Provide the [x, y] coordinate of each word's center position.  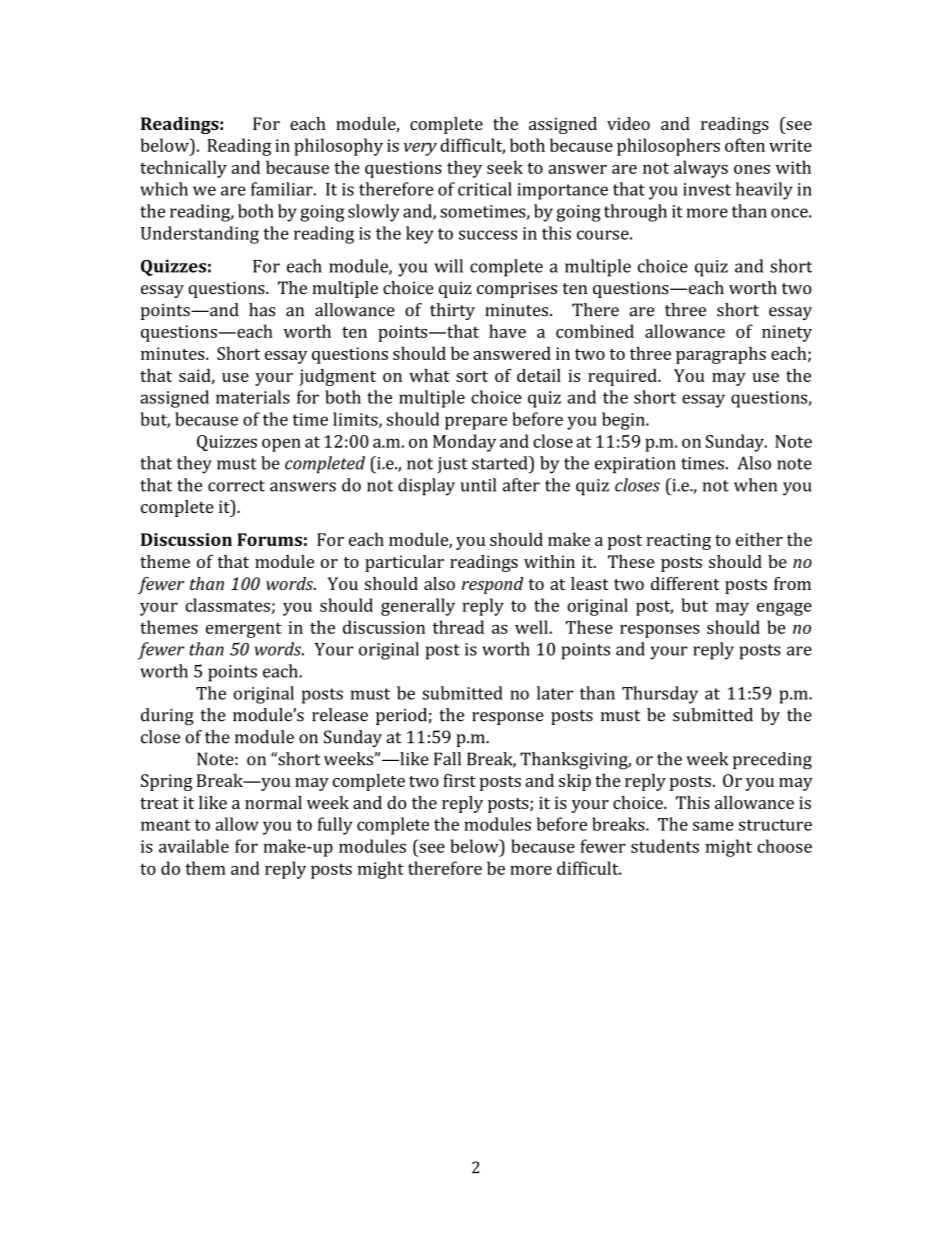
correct [236, 486]
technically [183, 169]
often [745, 145]
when [755, 485]
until [478, 485]
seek [505, 167]
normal [273, 802]
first [459, 780]
